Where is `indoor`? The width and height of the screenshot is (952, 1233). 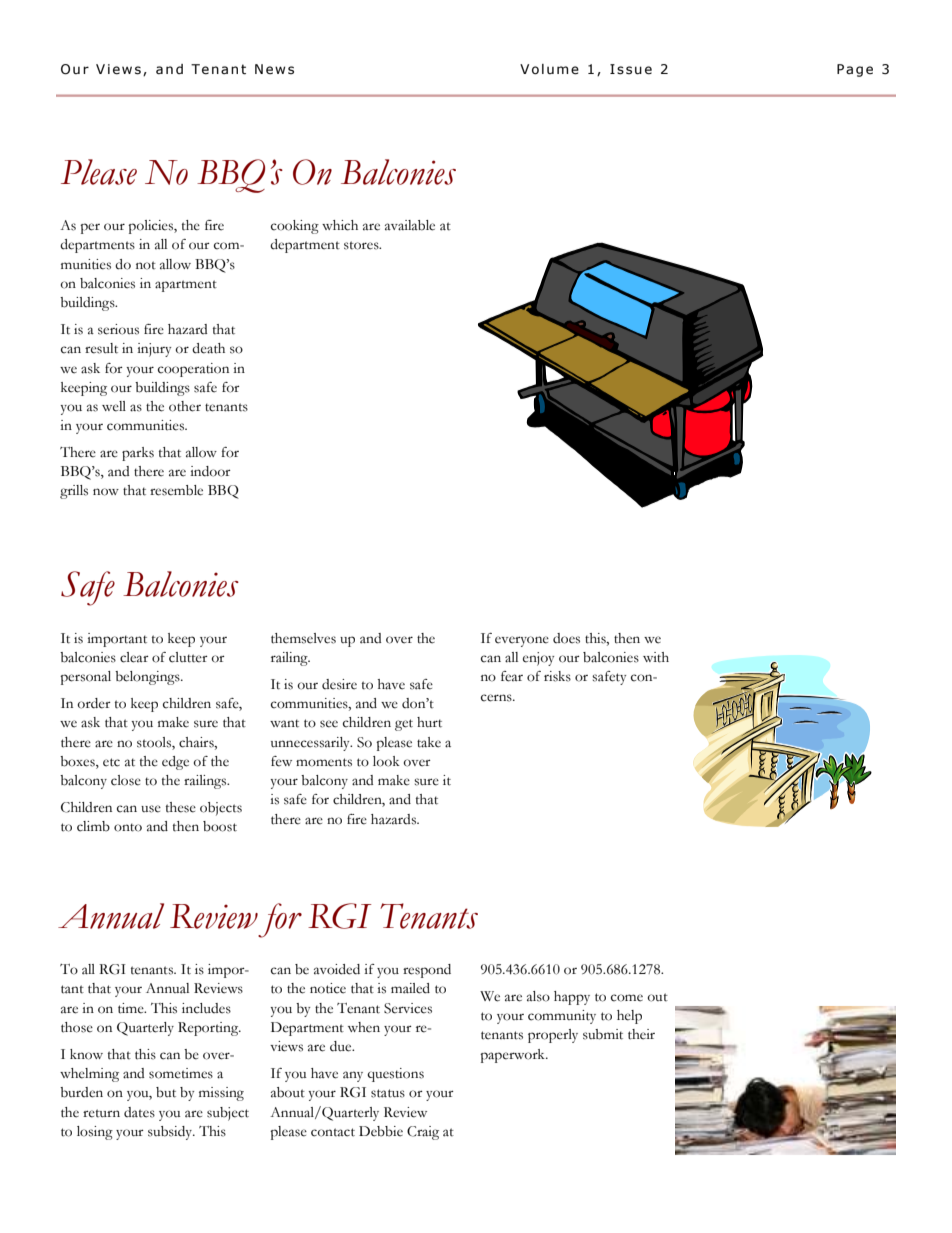
indoor is located at coordinates (210, 471).
